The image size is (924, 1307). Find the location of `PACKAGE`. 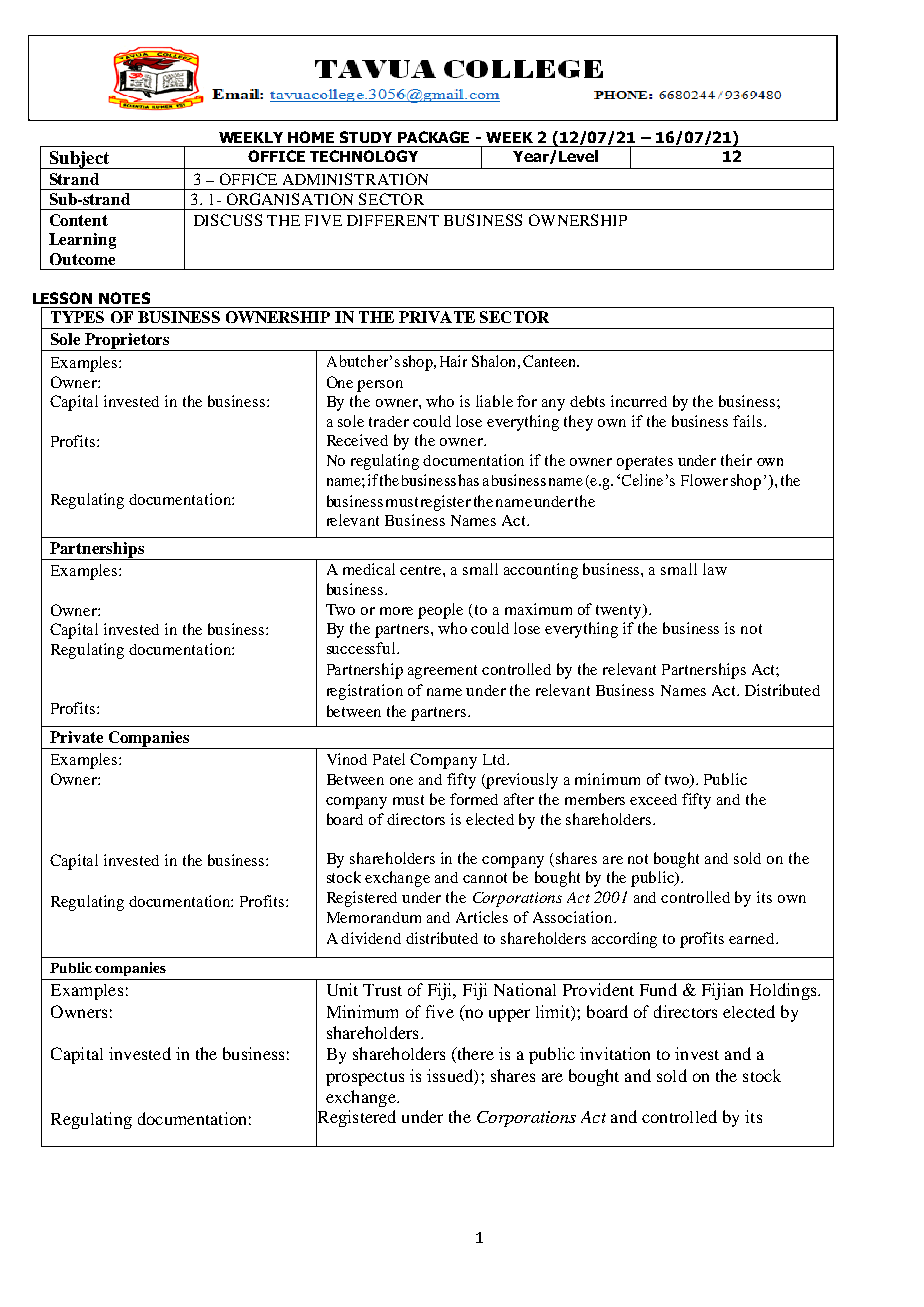

PACKAGE is located at coordinates (433, 137).
